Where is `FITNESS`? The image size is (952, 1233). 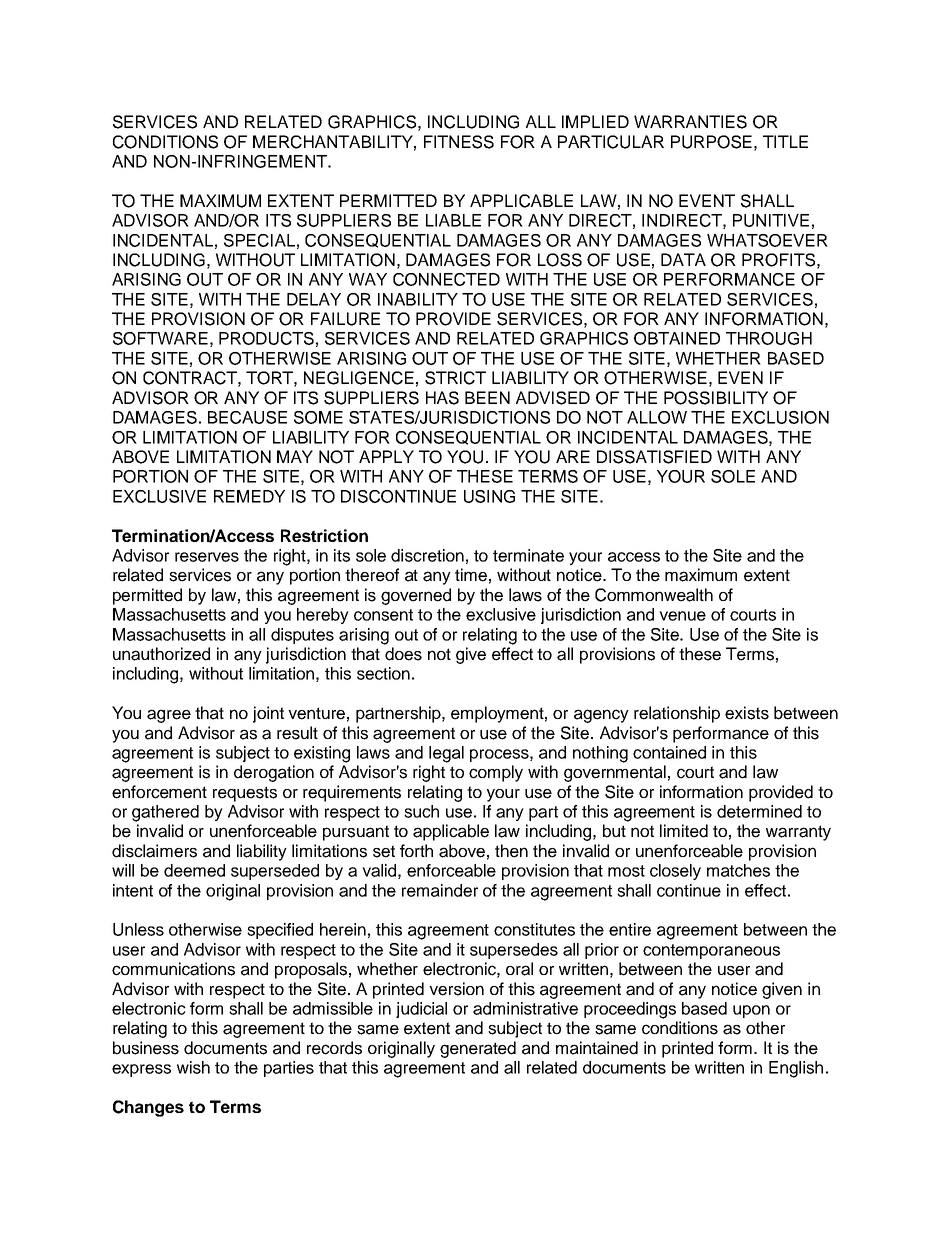 FITNESS is located at coordinates (459, 142).
